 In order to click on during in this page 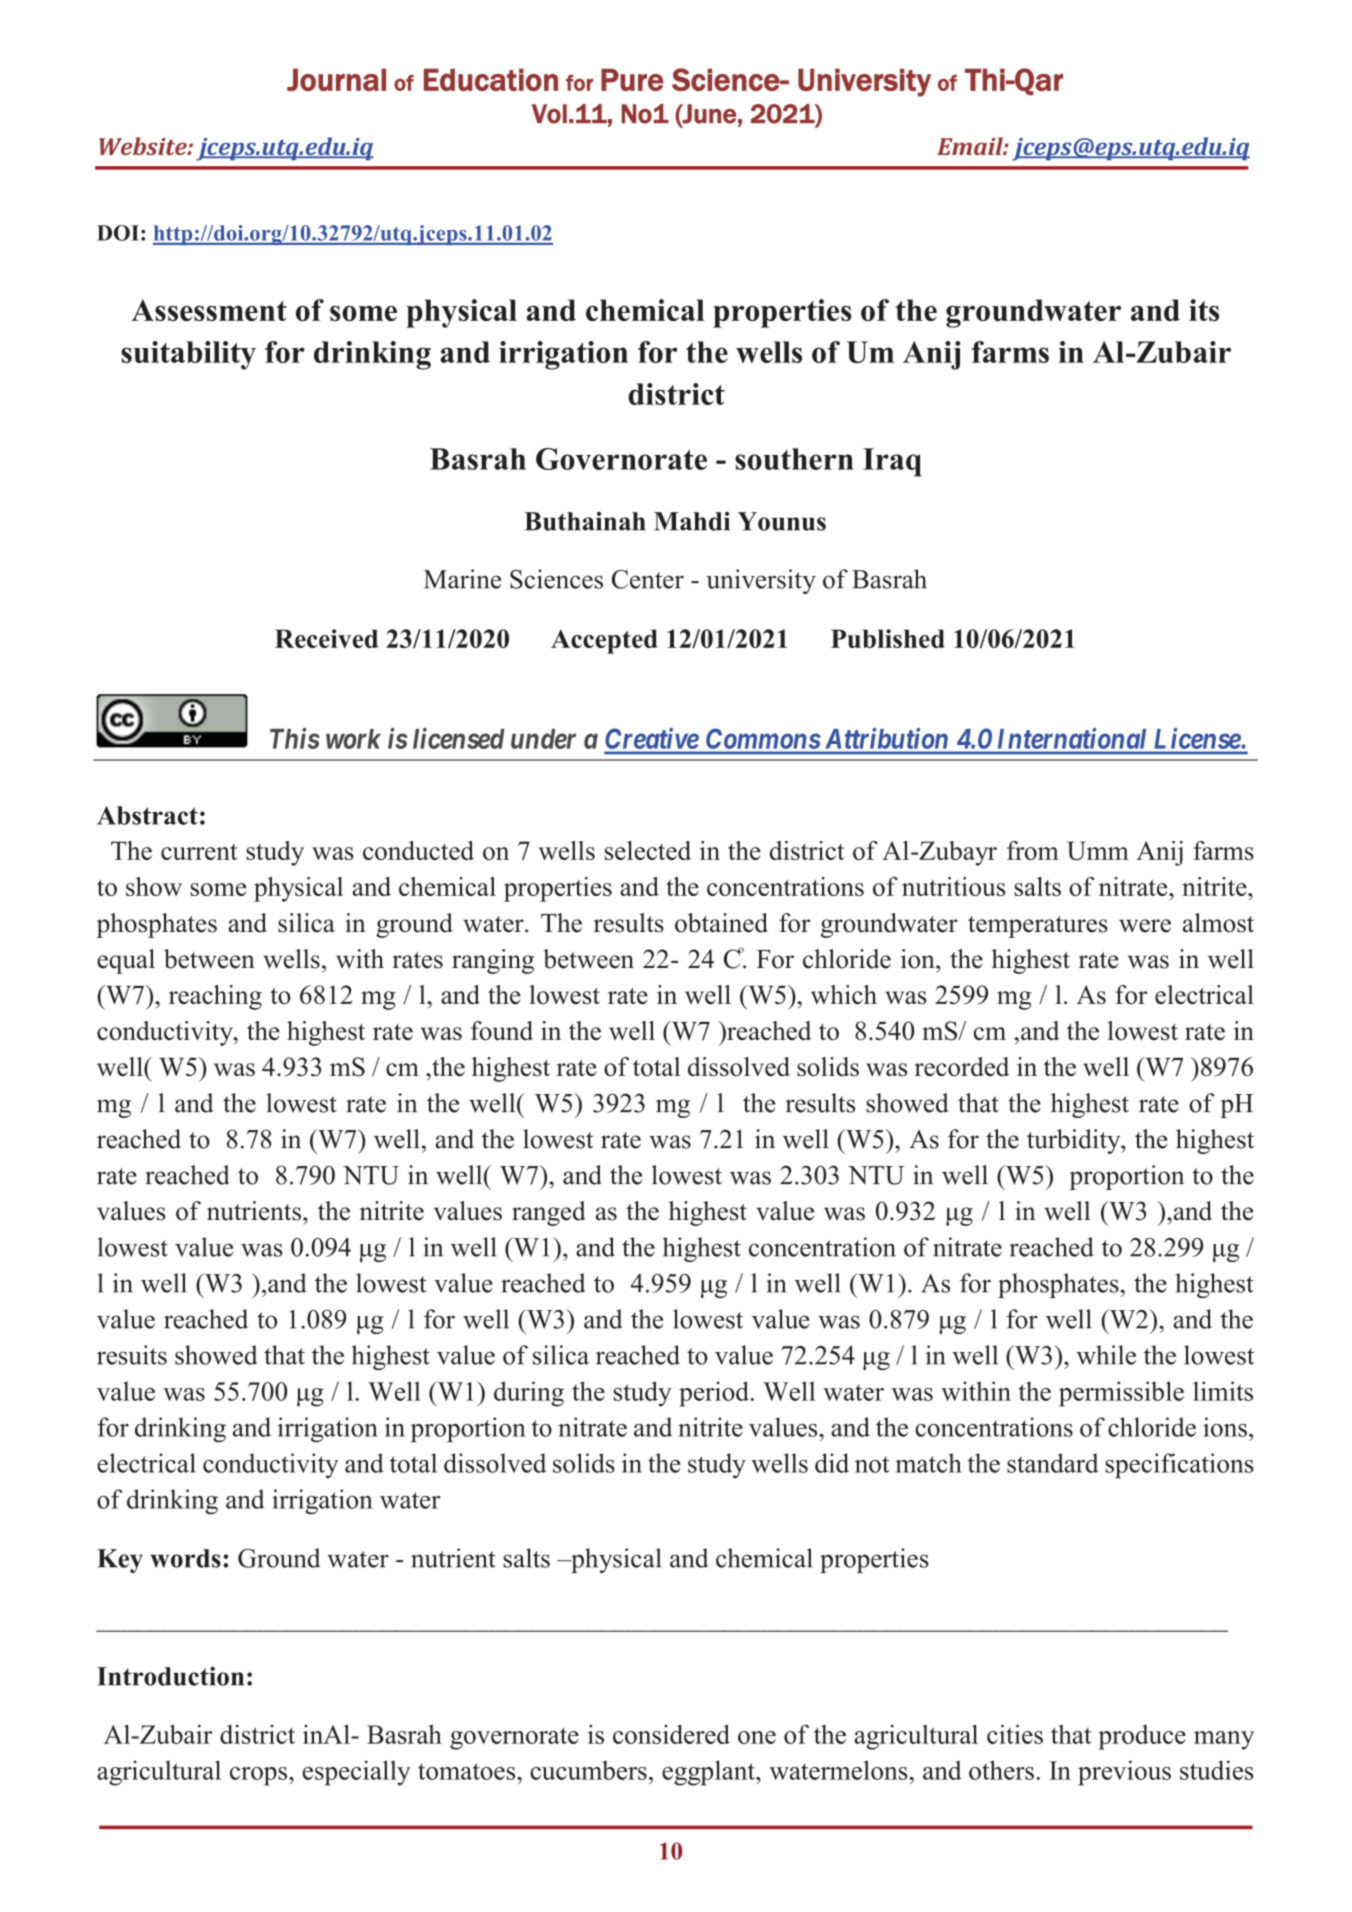, I will do `click(529, 1394)`.
